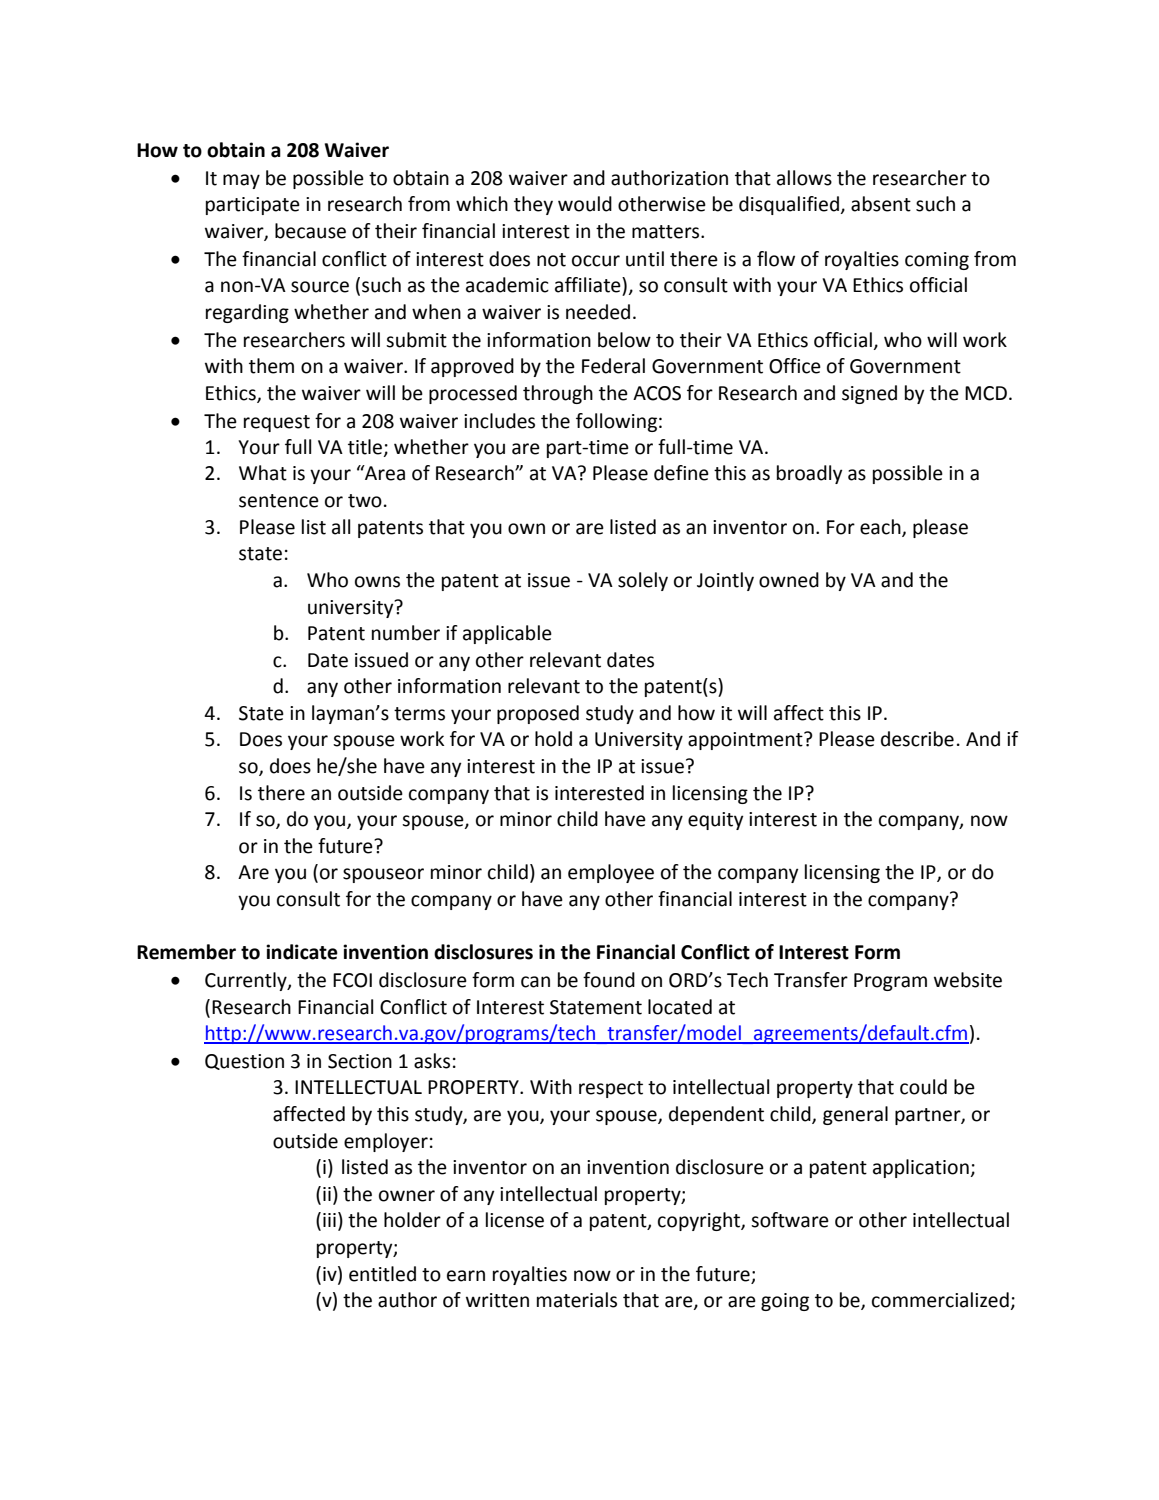 This page has width=1159, height=1500. What do you see at coordinates (881, 204) in the page?
I see `absent` at bounding box center [881, 204].
